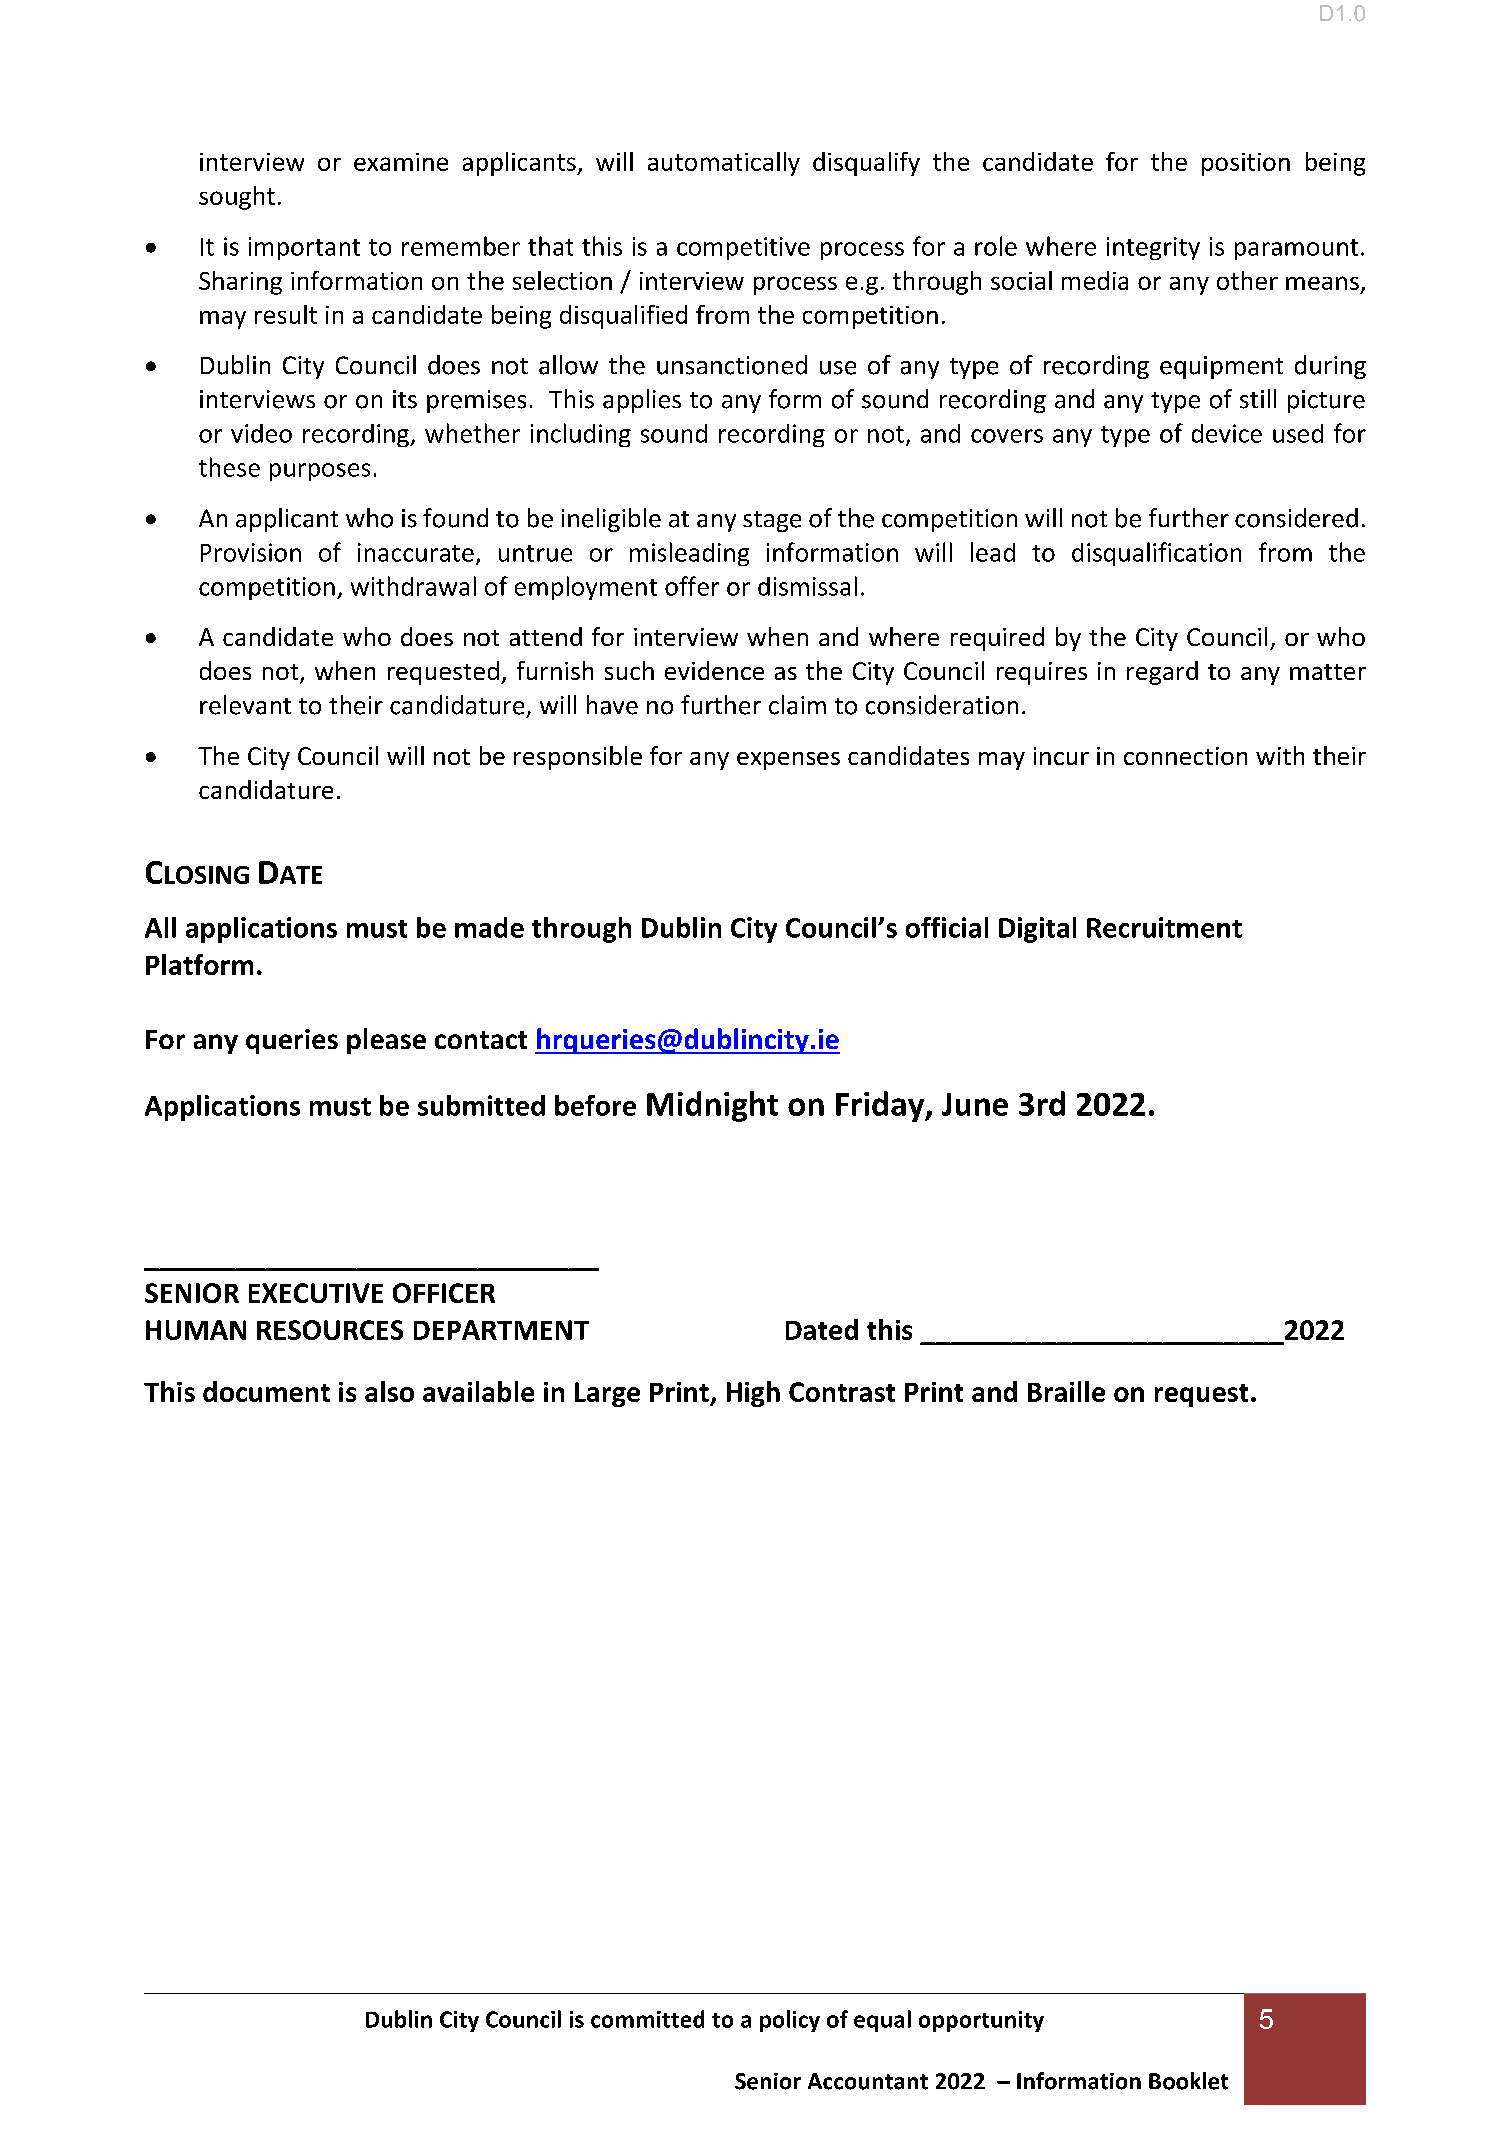 This page has height=2134, width=1510. I want to click on policy, so click(790, 2021).
